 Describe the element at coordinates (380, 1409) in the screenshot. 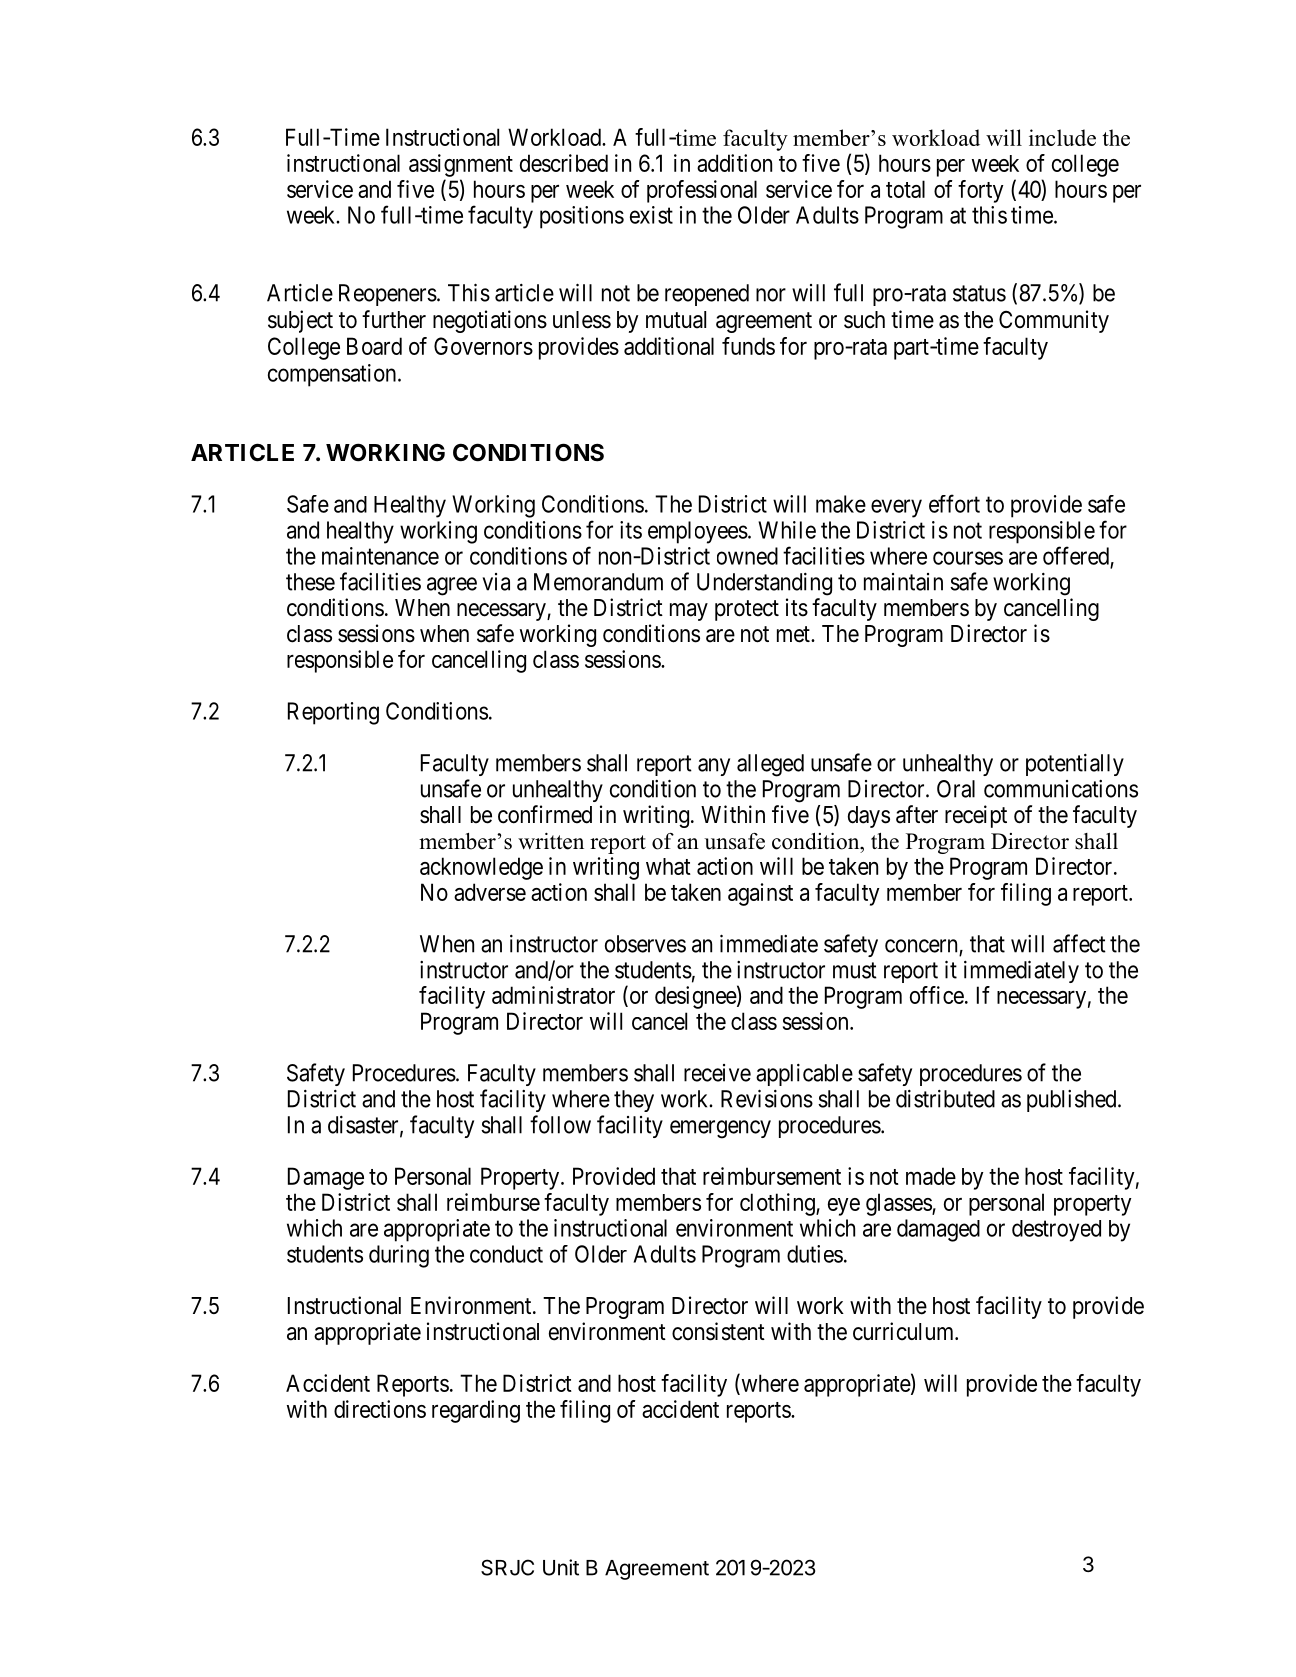

I see `directions` at that location.
